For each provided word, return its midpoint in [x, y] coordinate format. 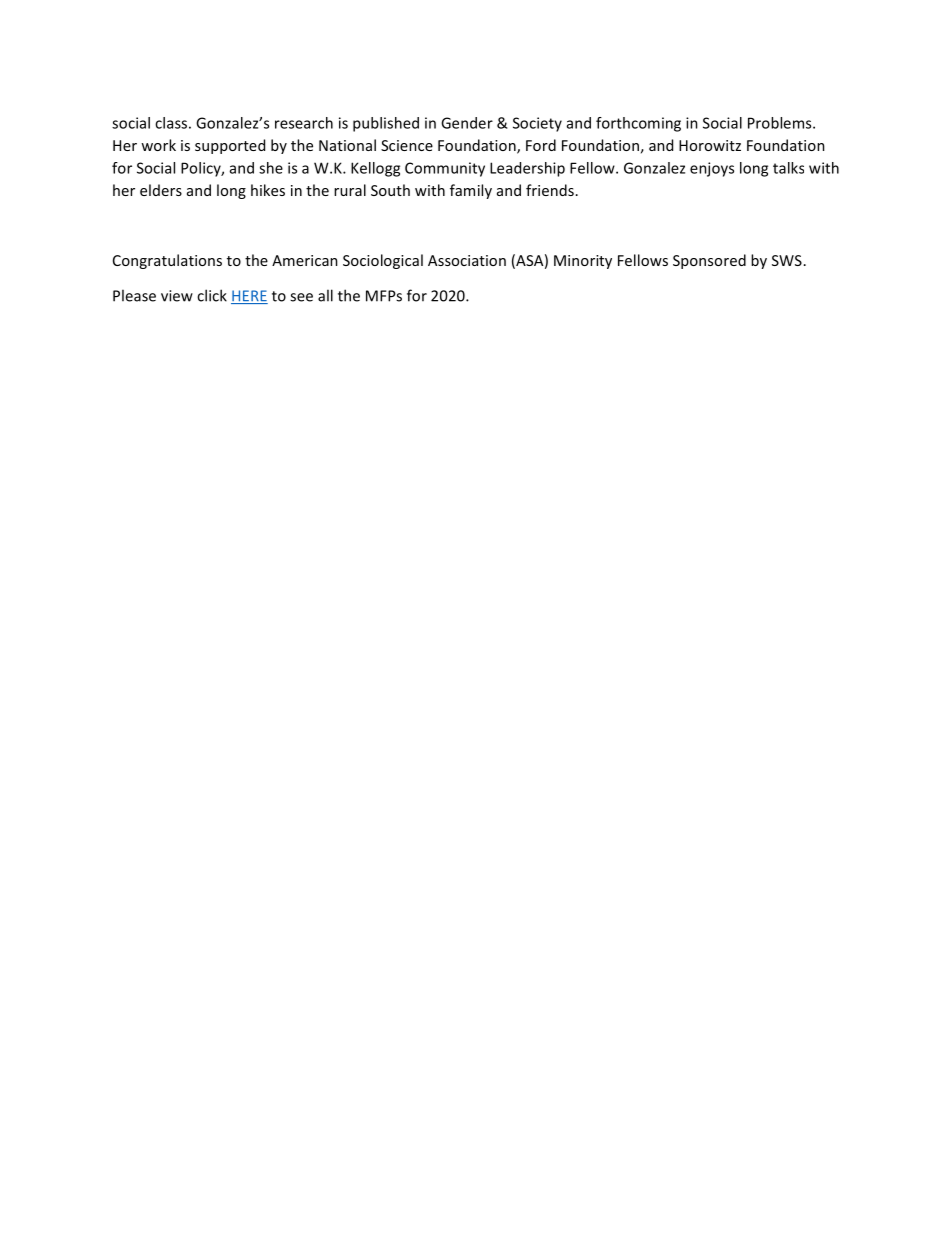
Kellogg [375, 169]
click [212, 295]
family [471, 191]
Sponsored [709, 261]
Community [445, 169]
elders [161, 190]
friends [550, 190]
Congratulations [167, 261]
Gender [467, 123]
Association [467, 260]
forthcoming [638, 124]
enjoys [712, 169]
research [304, 123]
